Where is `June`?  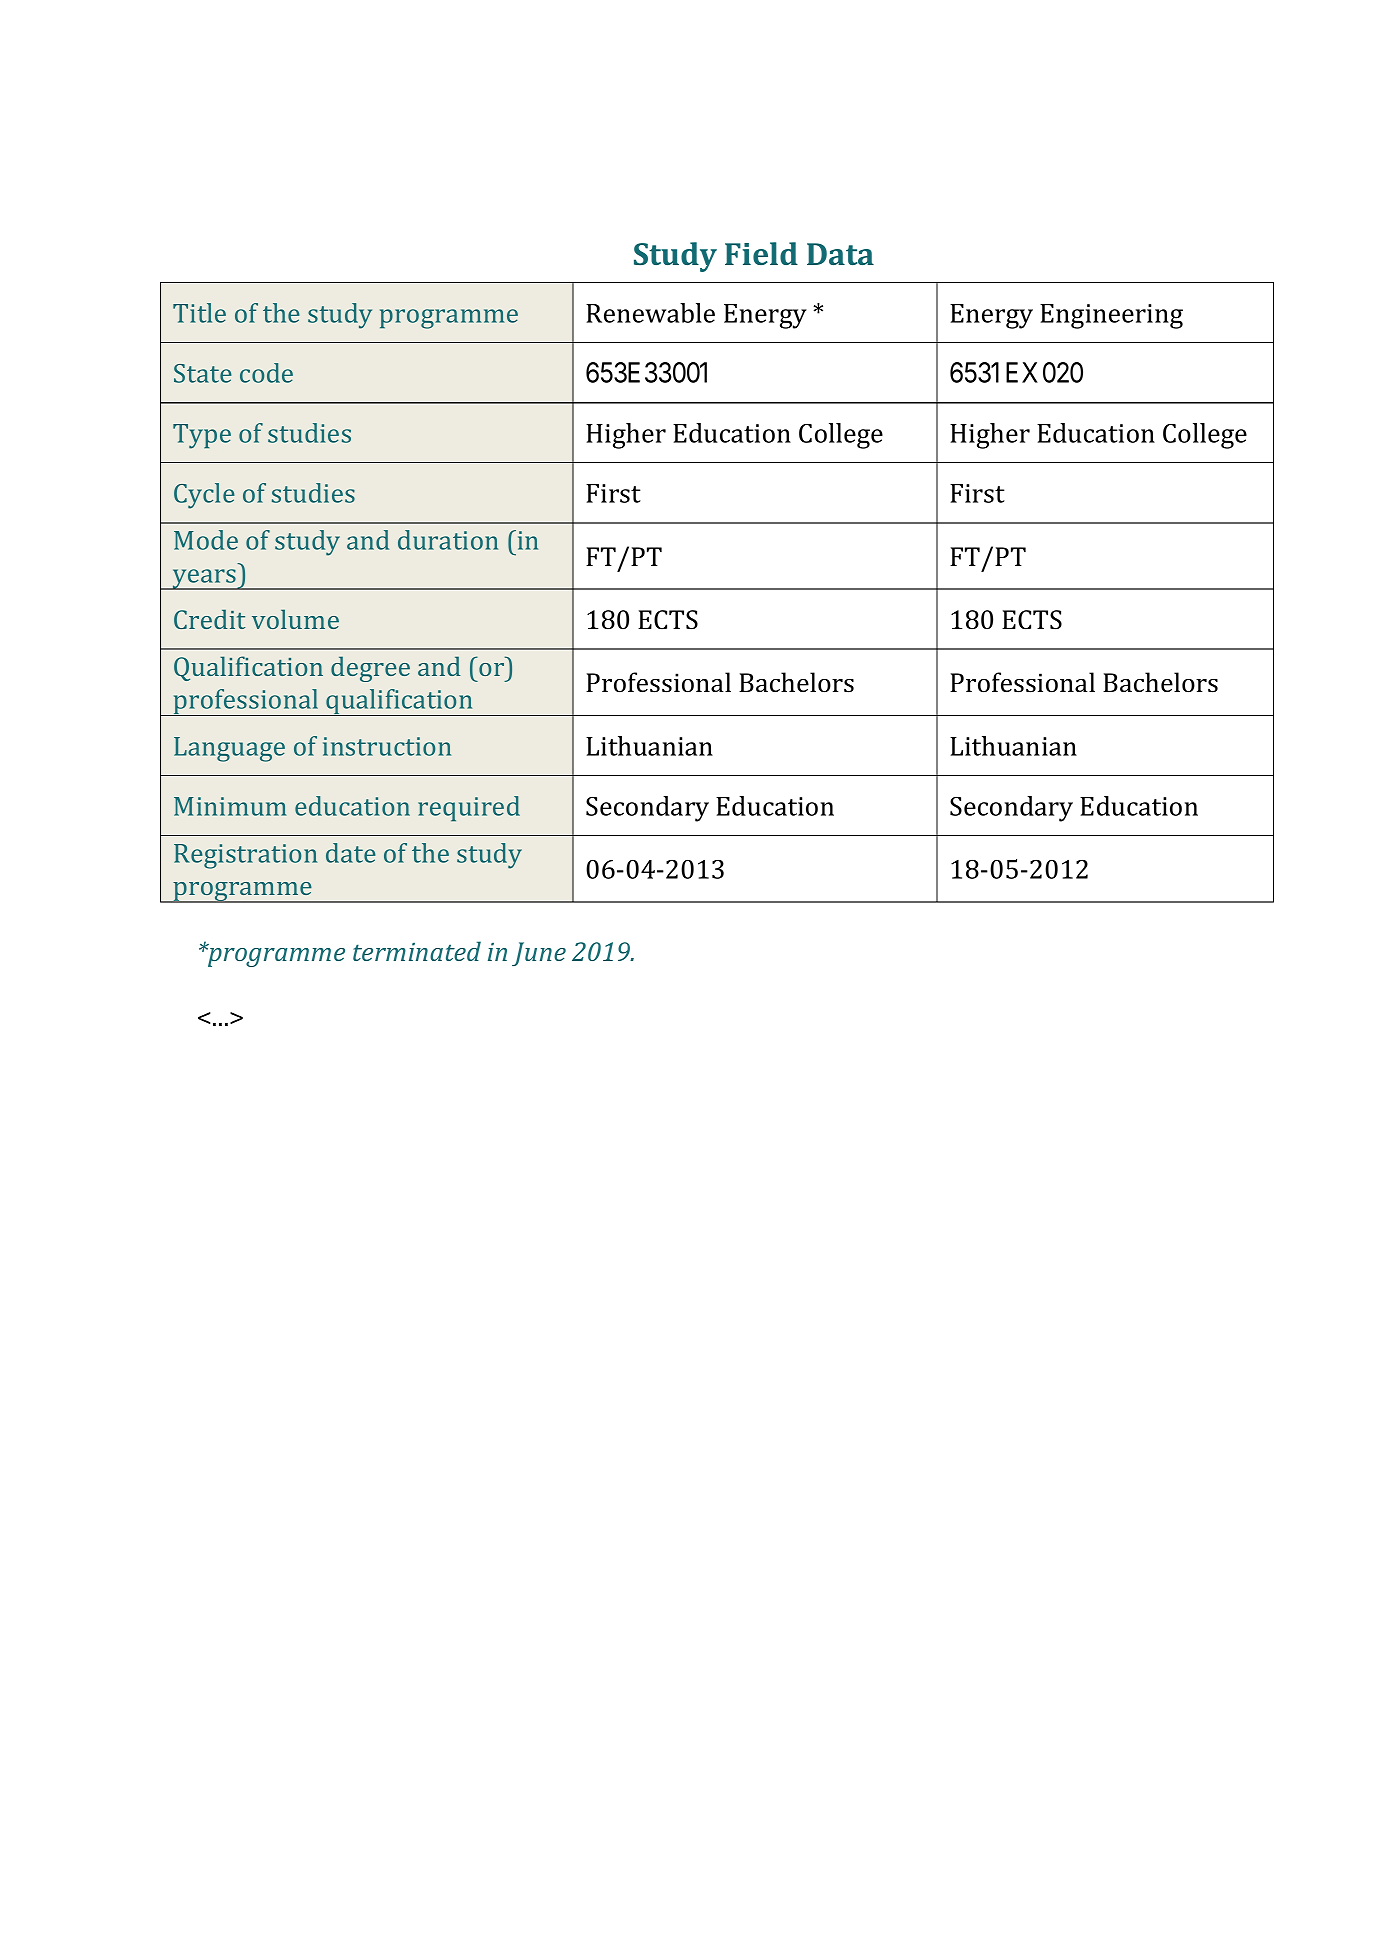
June is located at coordinates (539, 954).
